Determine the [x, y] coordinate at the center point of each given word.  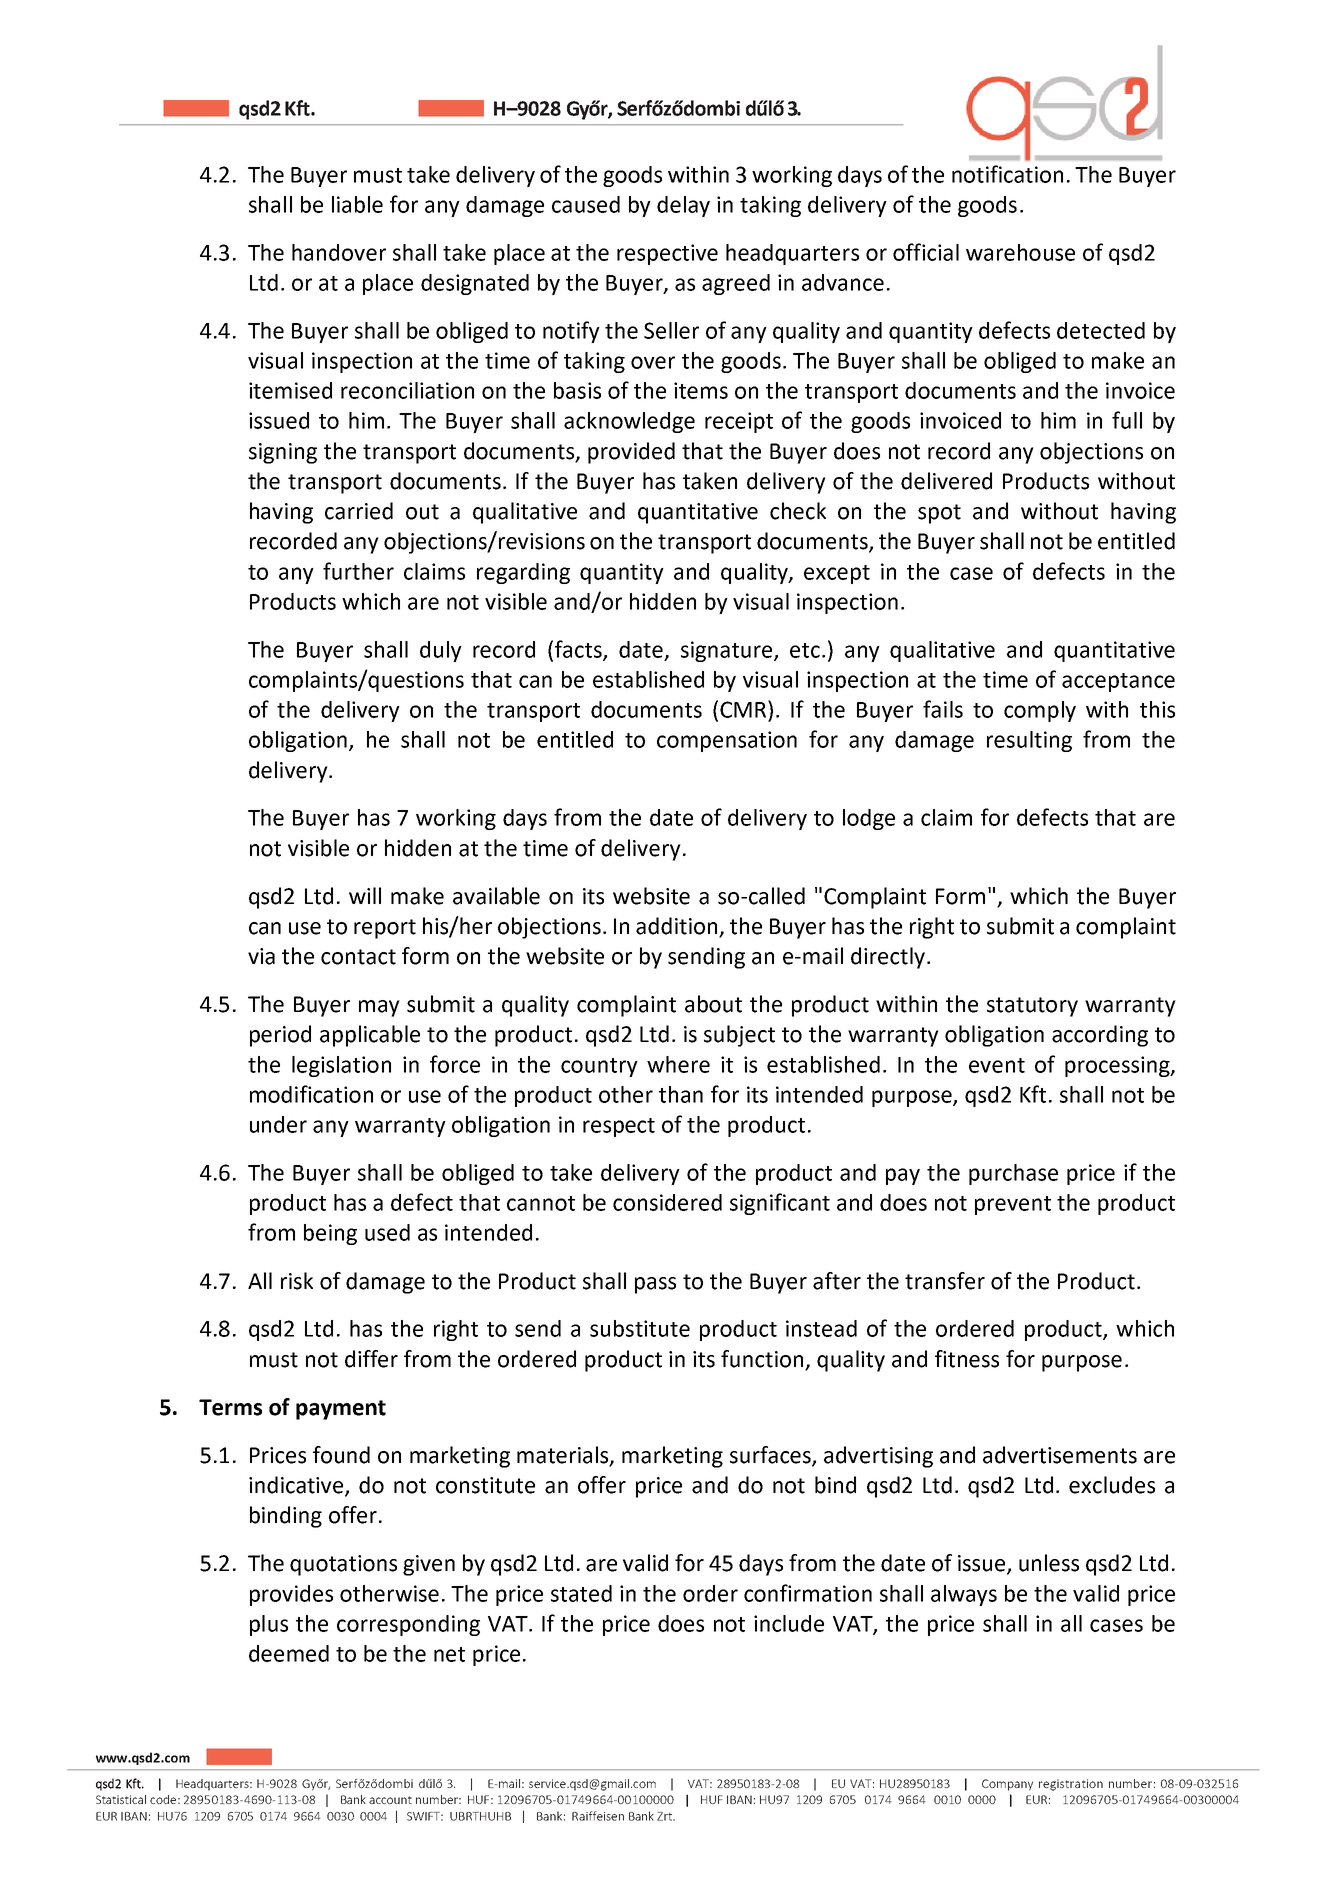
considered [667, 1202]
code [163, 1799]
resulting [1029, 741]
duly [441, 651]
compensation [727, 741]
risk [297, 1281]
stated [581, 1593]
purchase [1013, 1174]
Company [1007, 1785]
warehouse [1020, 252]
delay [683, 206]
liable [357, 204]
